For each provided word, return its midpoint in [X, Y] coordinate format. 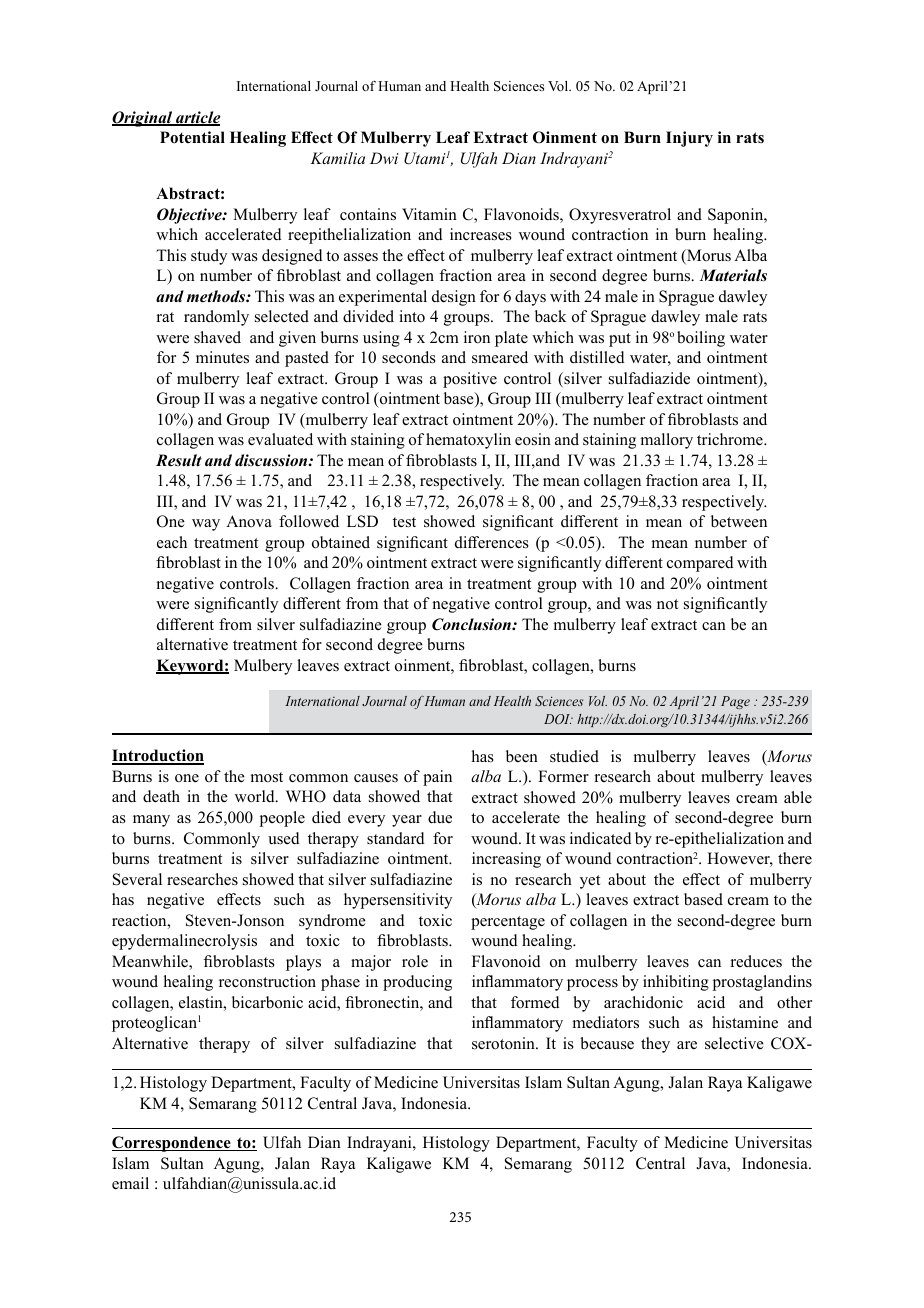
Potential [192, 137]
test [404, 522]
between [739, 521]
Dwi [384, 158]
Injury [689, 139]
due [440, 817]
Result [179, 460]
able [798, 797]
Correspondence [172, 1144]
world [256, 796]
